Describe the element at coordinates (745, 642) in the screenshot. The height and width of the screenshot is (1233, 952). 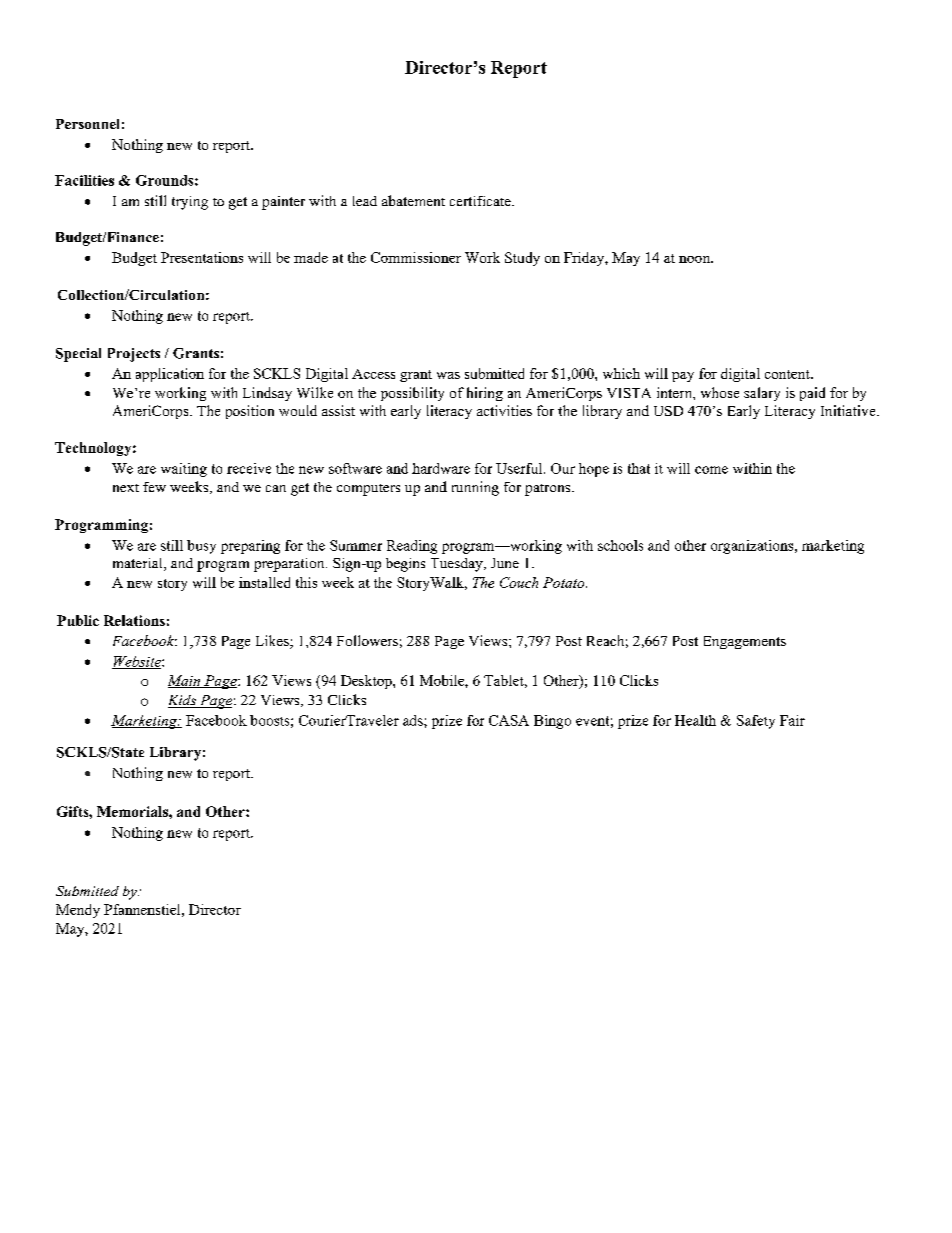
I see `Engagements` at that location.
